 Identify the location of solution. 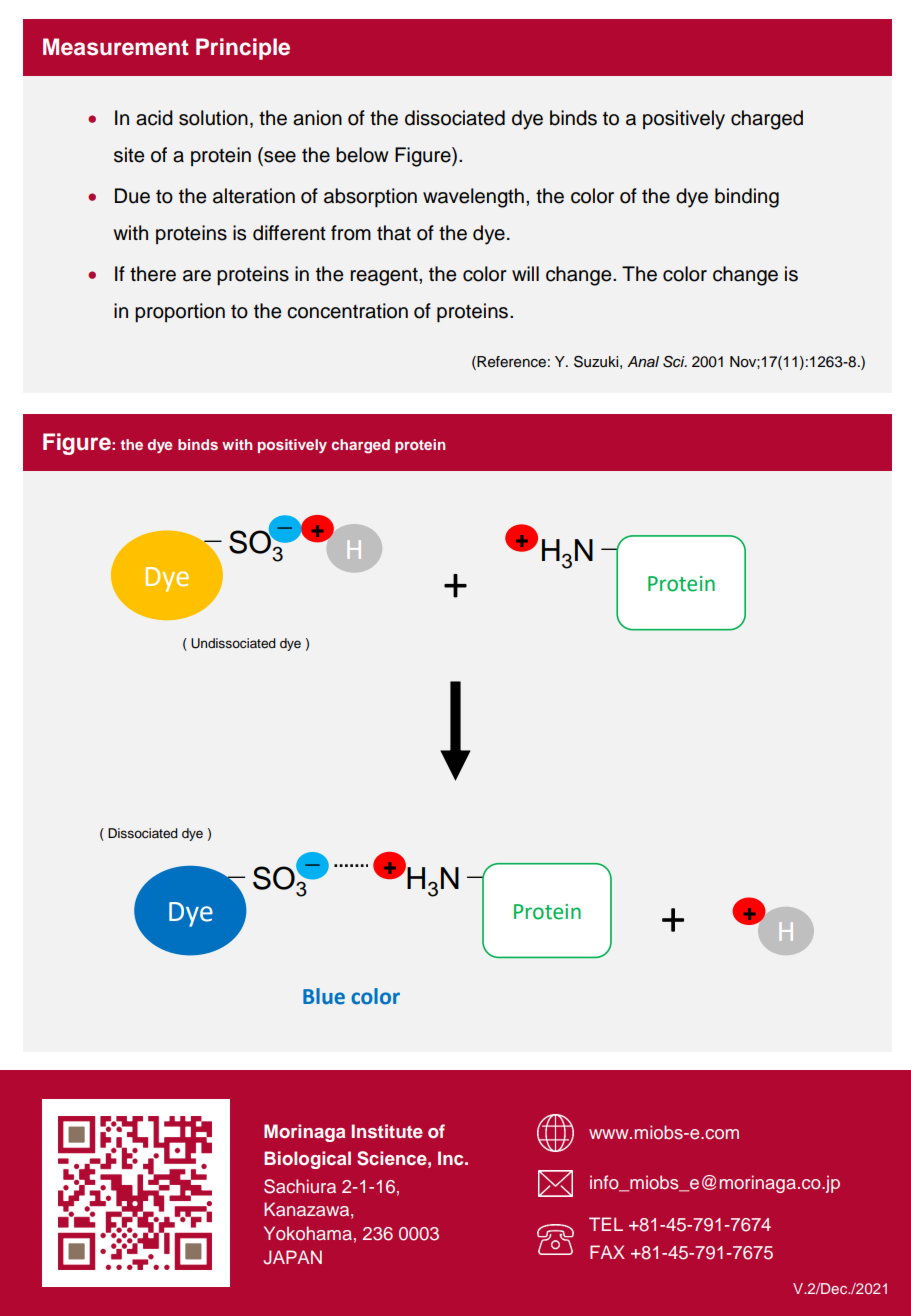
(213, 118).
